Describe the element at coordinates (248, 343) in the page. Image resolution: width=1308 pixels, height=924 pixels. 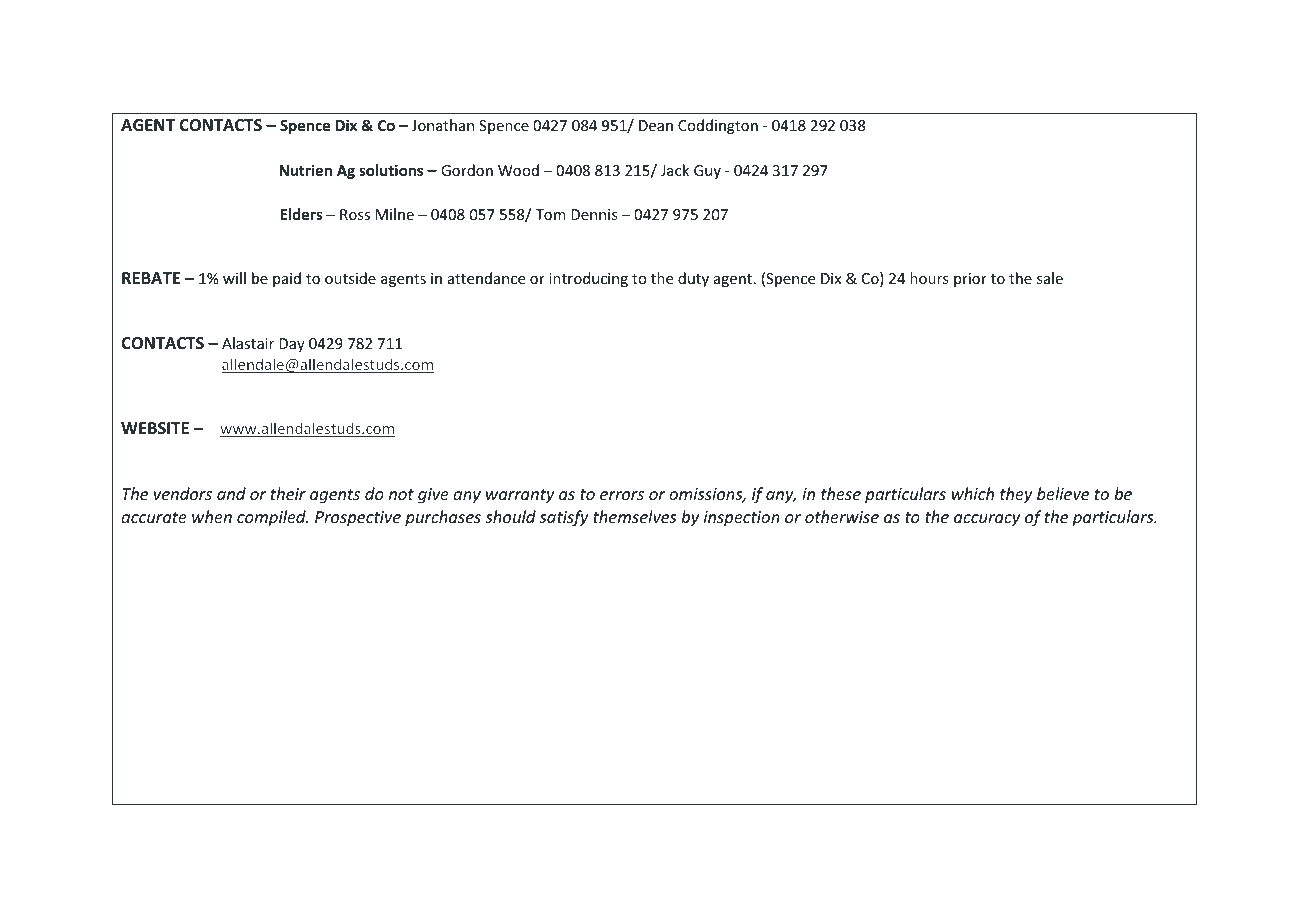
I see `Alastair` at that location.
